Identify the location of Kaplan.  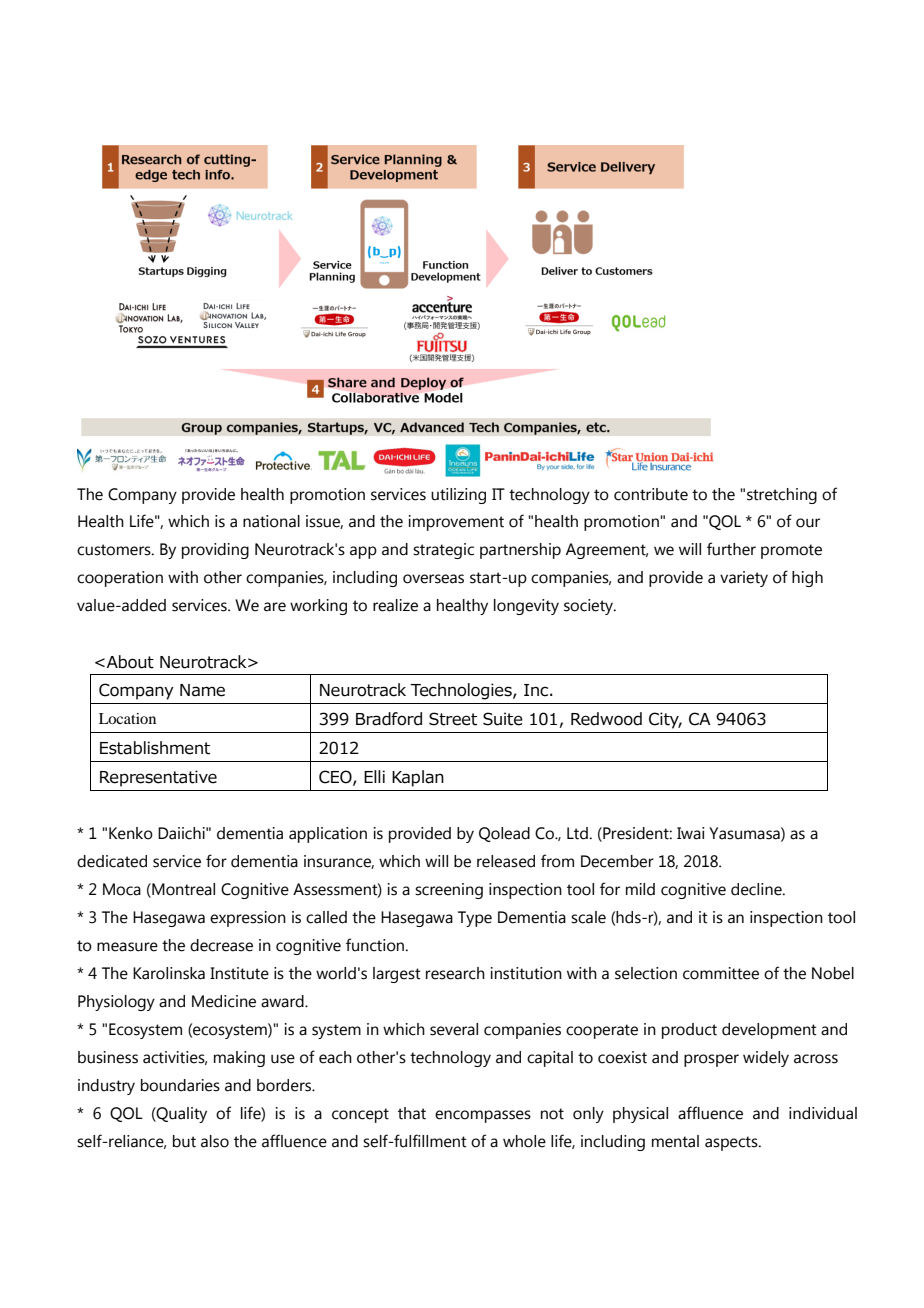
(418, 778).
